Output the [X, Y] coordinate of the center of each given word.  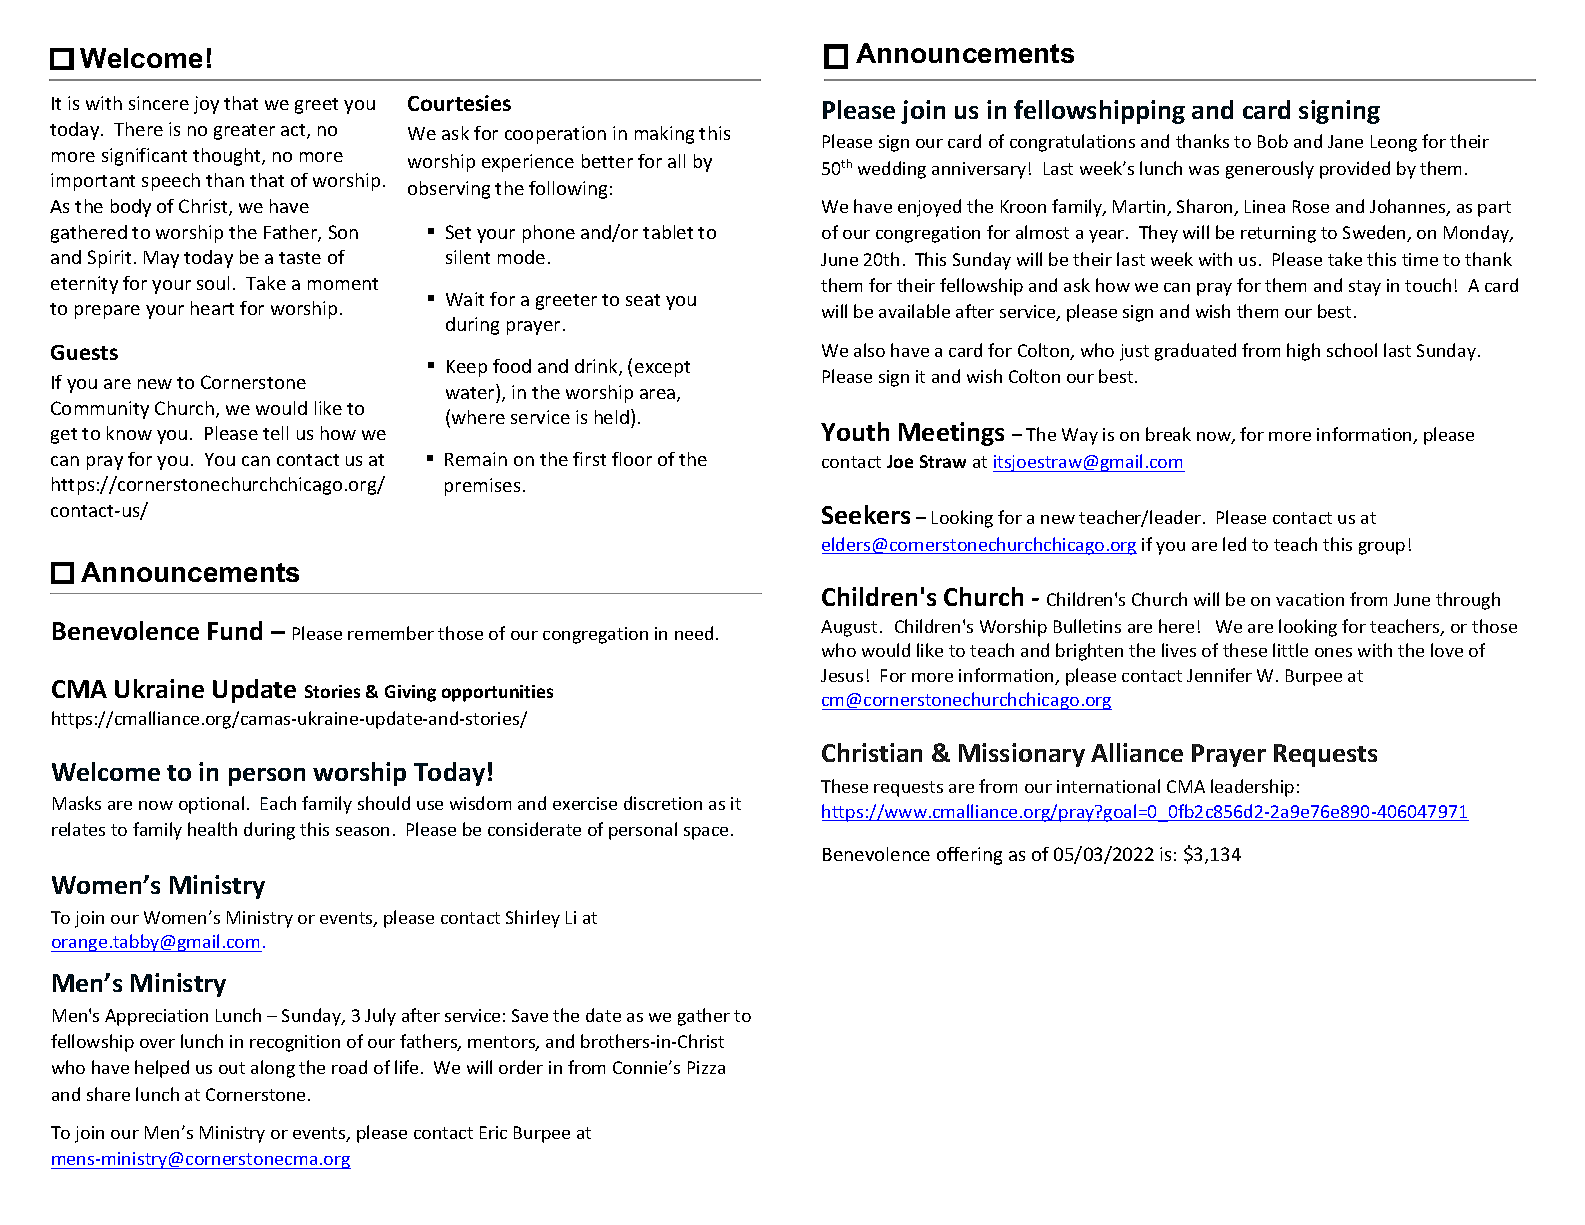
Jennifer [1219, 675]
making [664, 135]
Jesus [842, 675]
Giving [410, 693]
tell [275, 433]
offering [969, 856]
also [869, 350]
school [1352, 350]
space [706, 833]
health [212, 829]
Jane [1345, 141]
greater [244, 132]
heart [212, 308]
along [273, 1069]
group [1382, 548]
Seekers [866, 514]
